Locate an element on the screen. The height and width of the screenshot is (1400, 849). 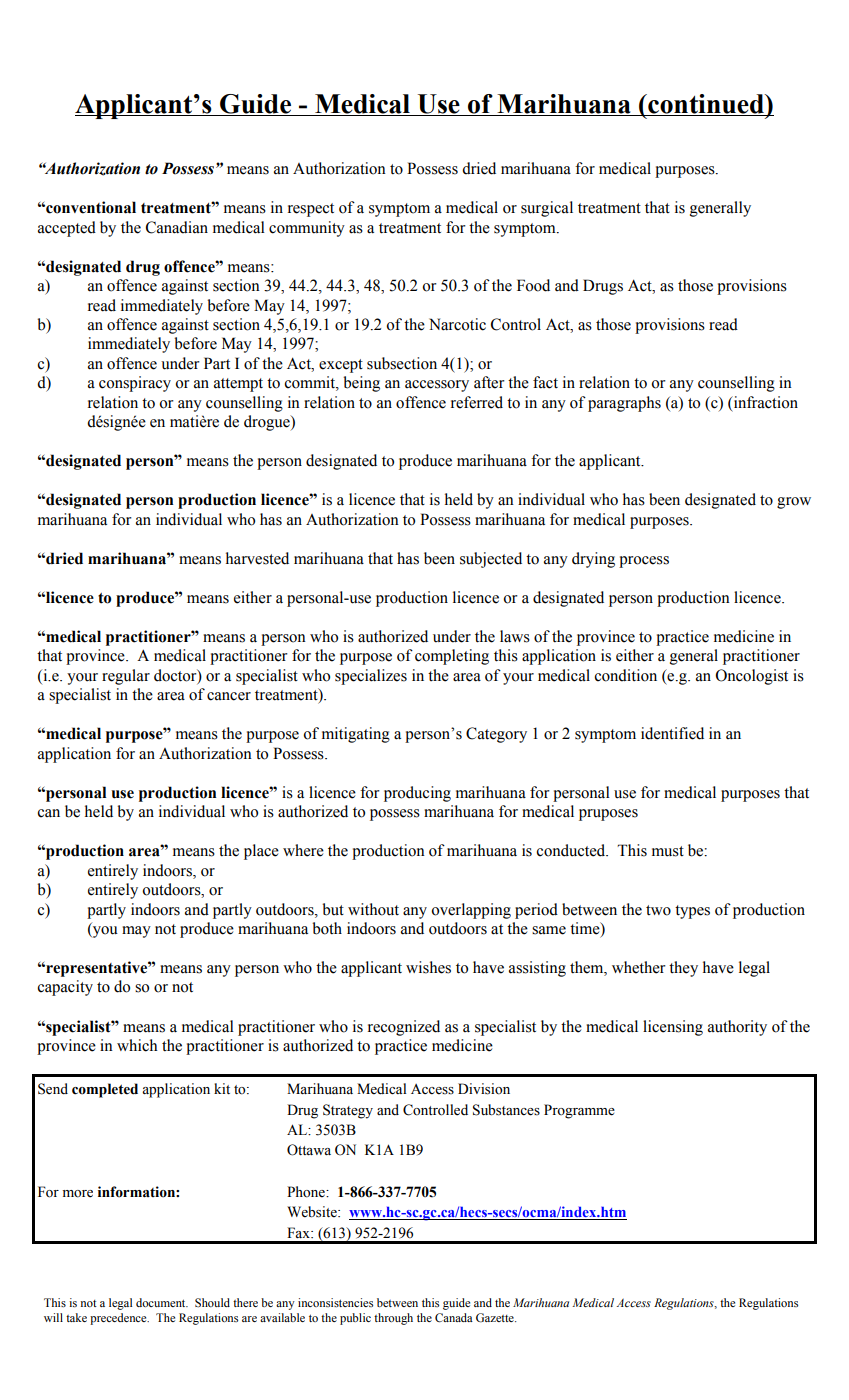
continued is located at coordinates (706, 105).
